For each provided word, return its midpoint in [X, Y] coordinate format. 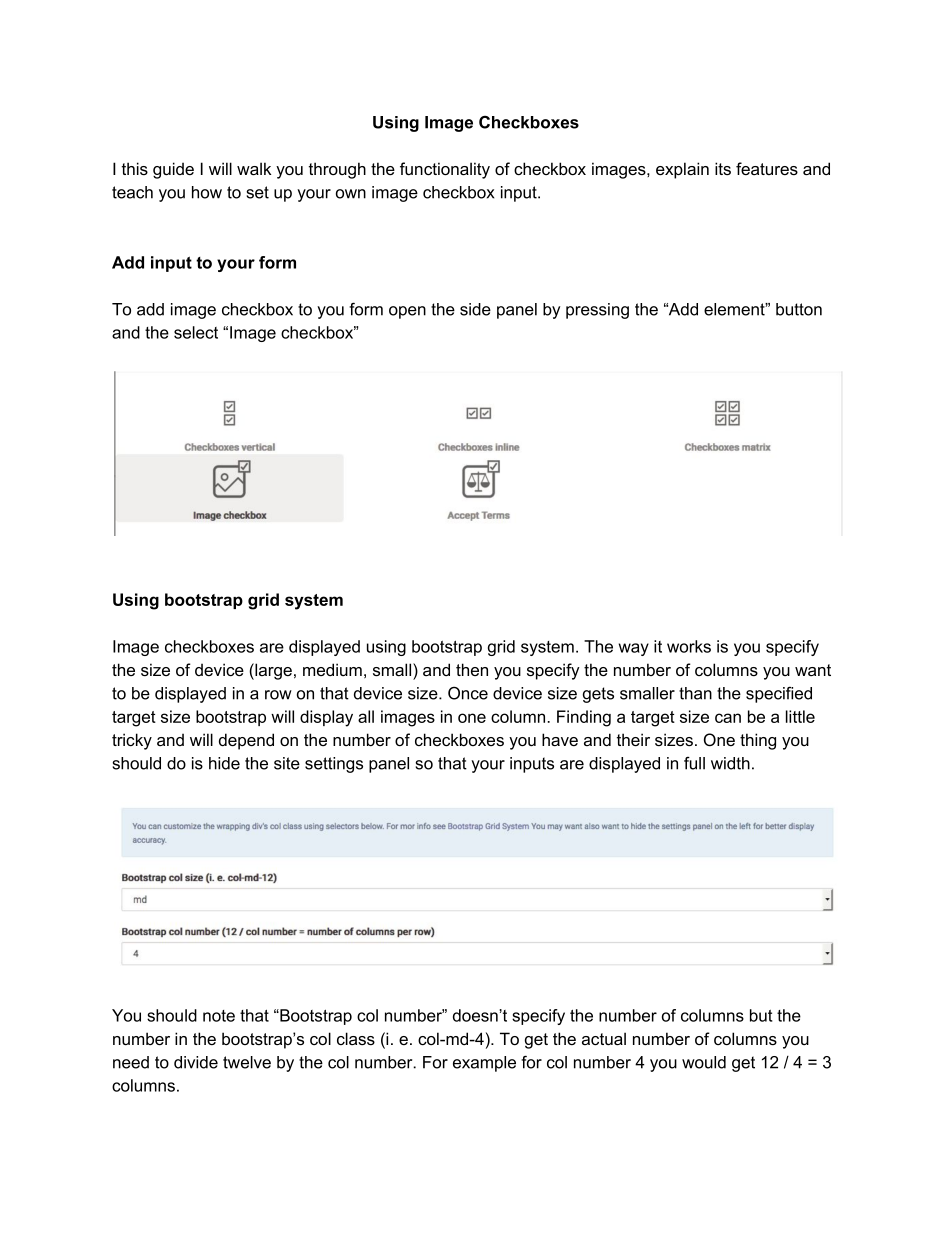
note [219, 1016]
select [196, 332]
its [723, 168]
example [484, 1064]
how [207, 192]
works [689, 646]
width [730, 763]
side [475, 309]
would [704, 1062]
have [560, 739]
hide [224, 763]
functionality [445, 170]
